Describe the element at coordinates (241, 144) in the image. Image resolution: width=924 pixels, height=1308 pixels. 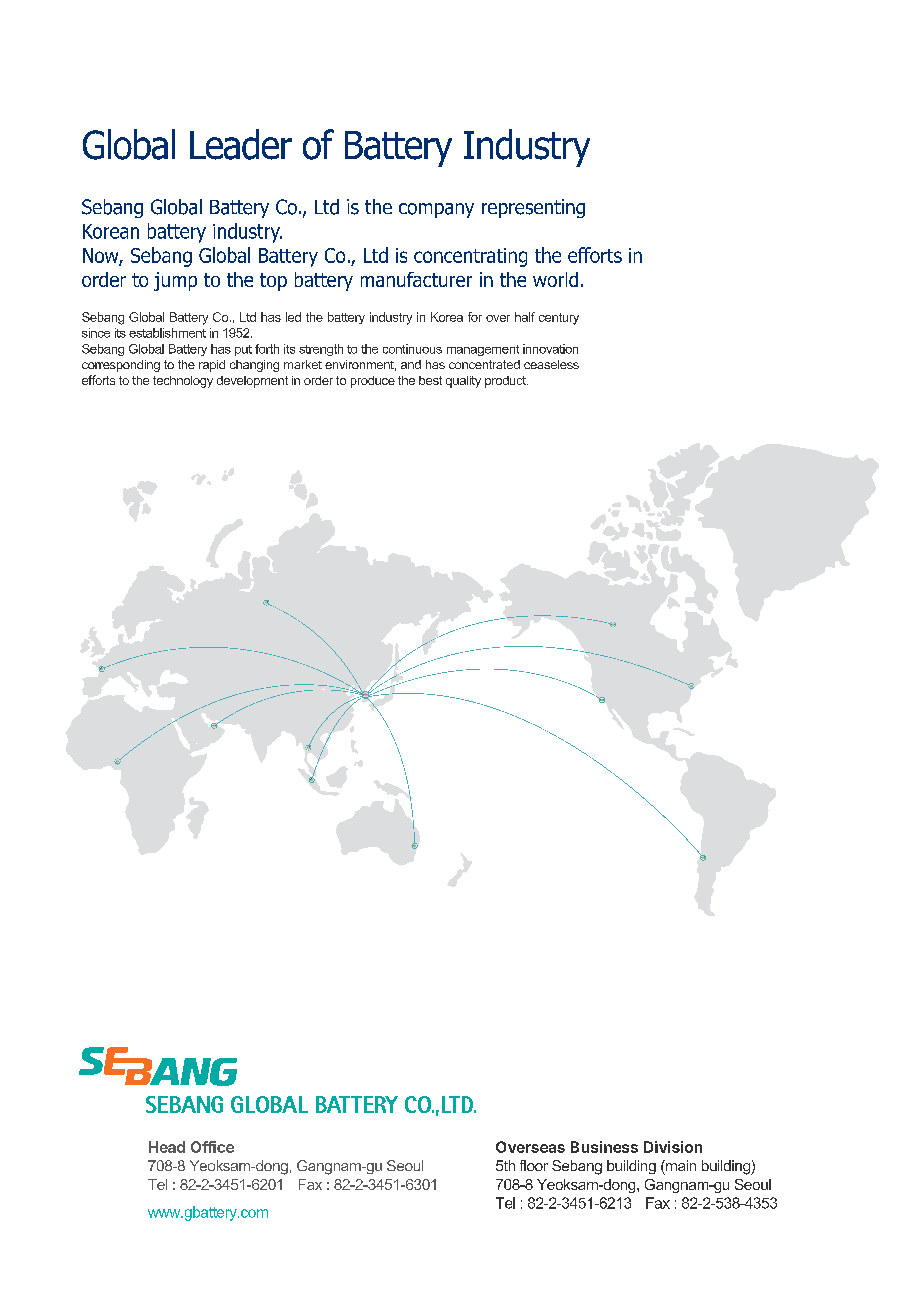
I see `Leader` at that location.
